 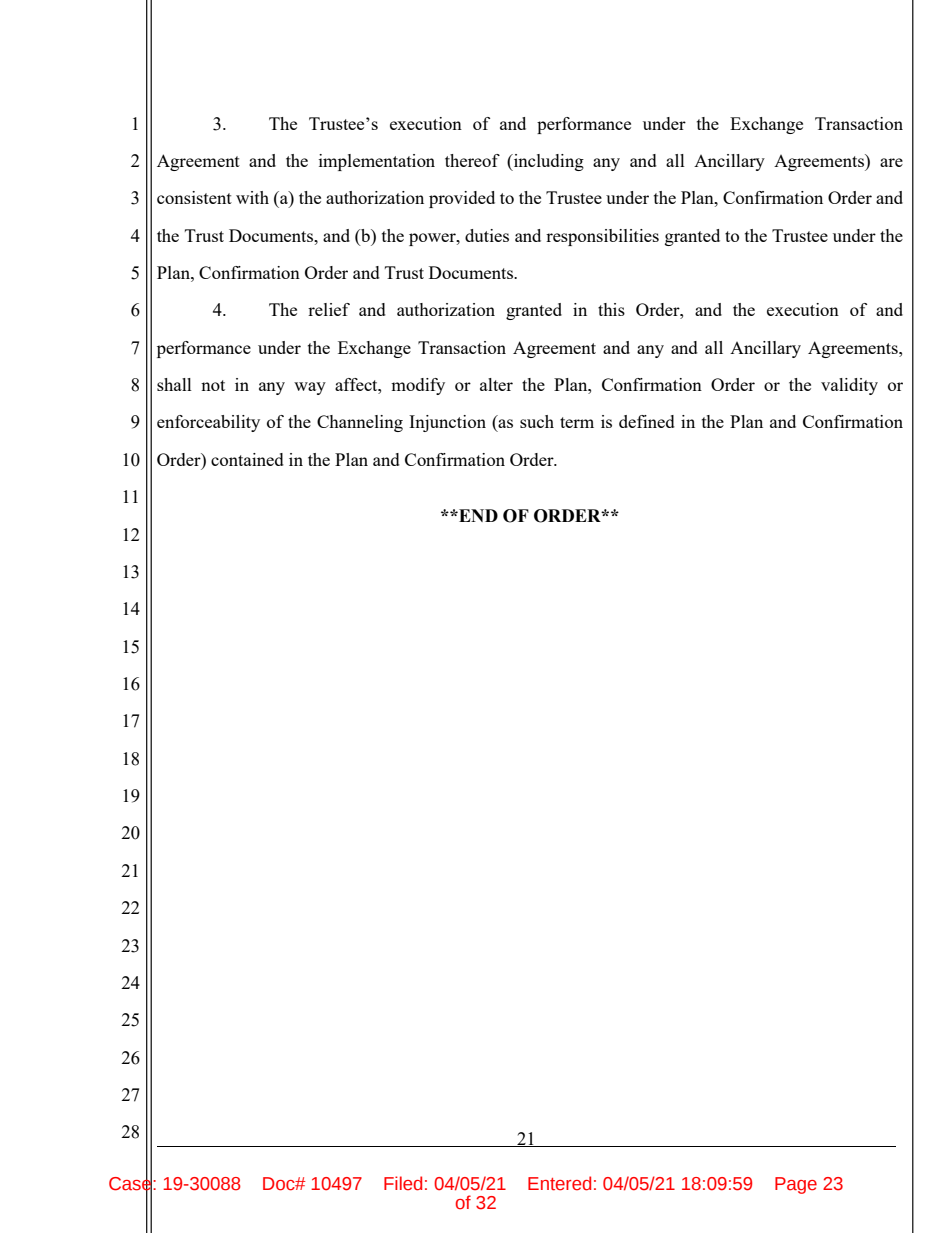 I want to click on with, so click(x=252, y=197).
